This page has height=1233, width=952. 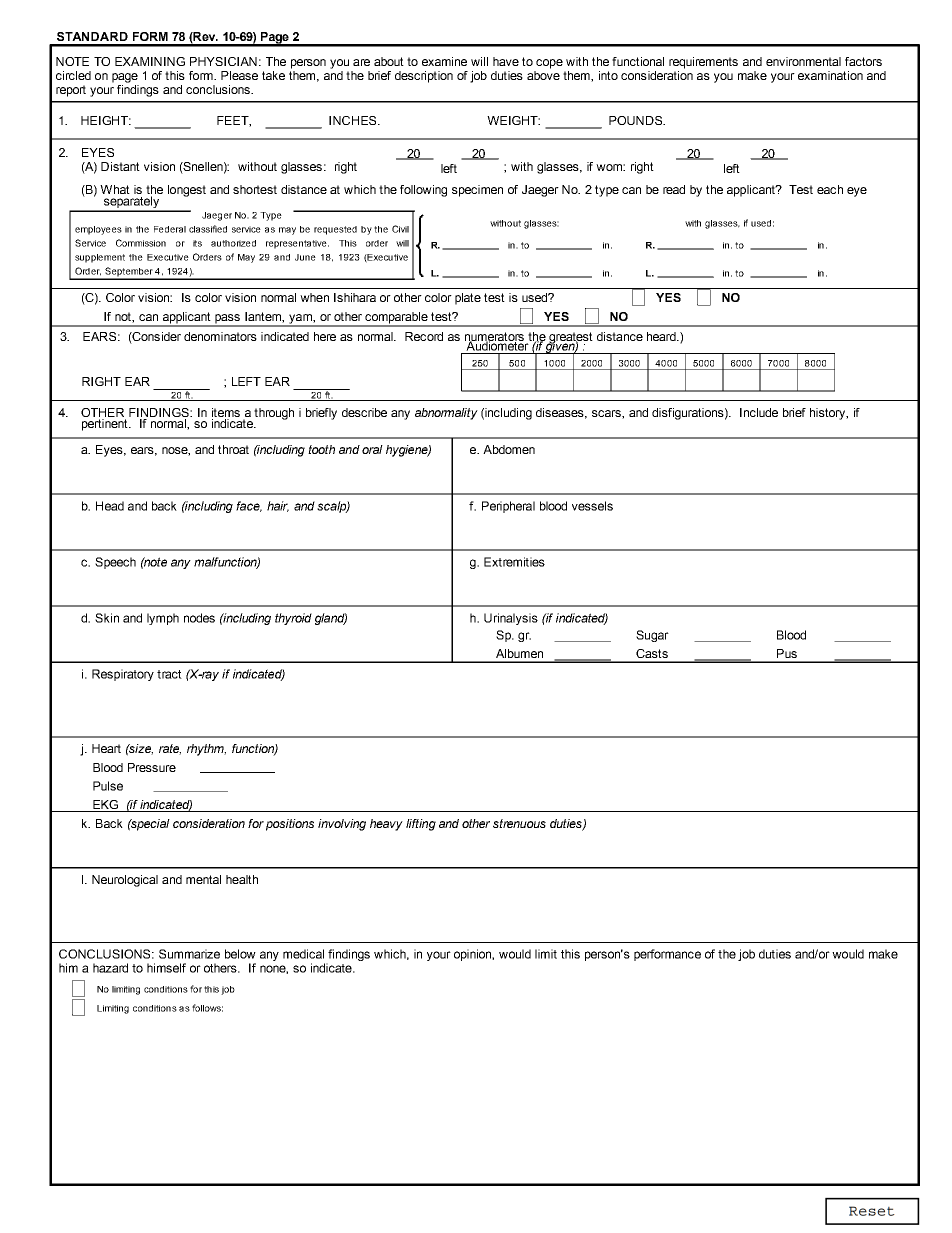 What do you see at coordinates (592, 506) in the page?
I see `vessels` at bounding box center [592, 506].
